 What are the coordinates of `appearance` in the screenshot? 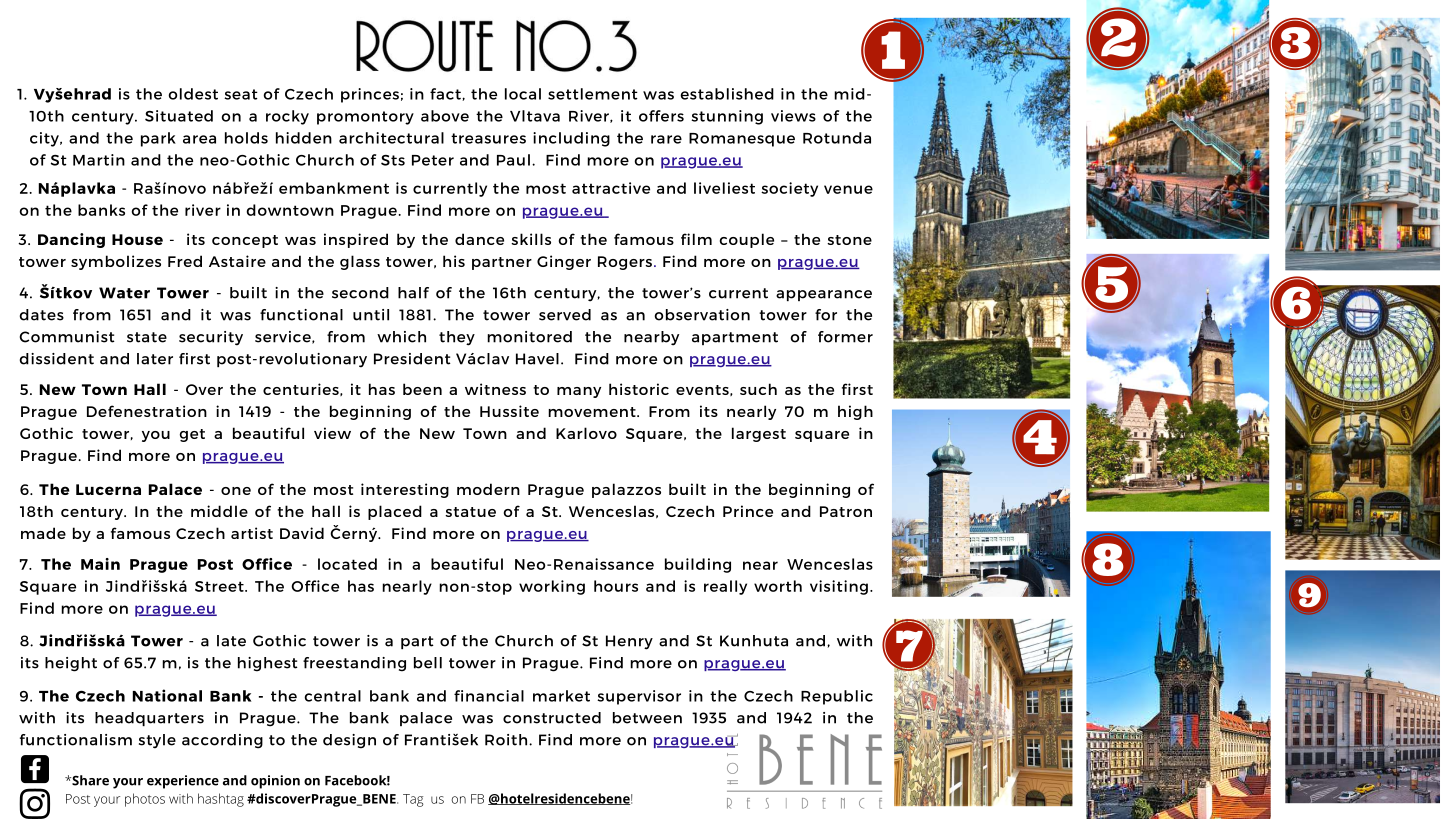 It's located at (824, 295).
